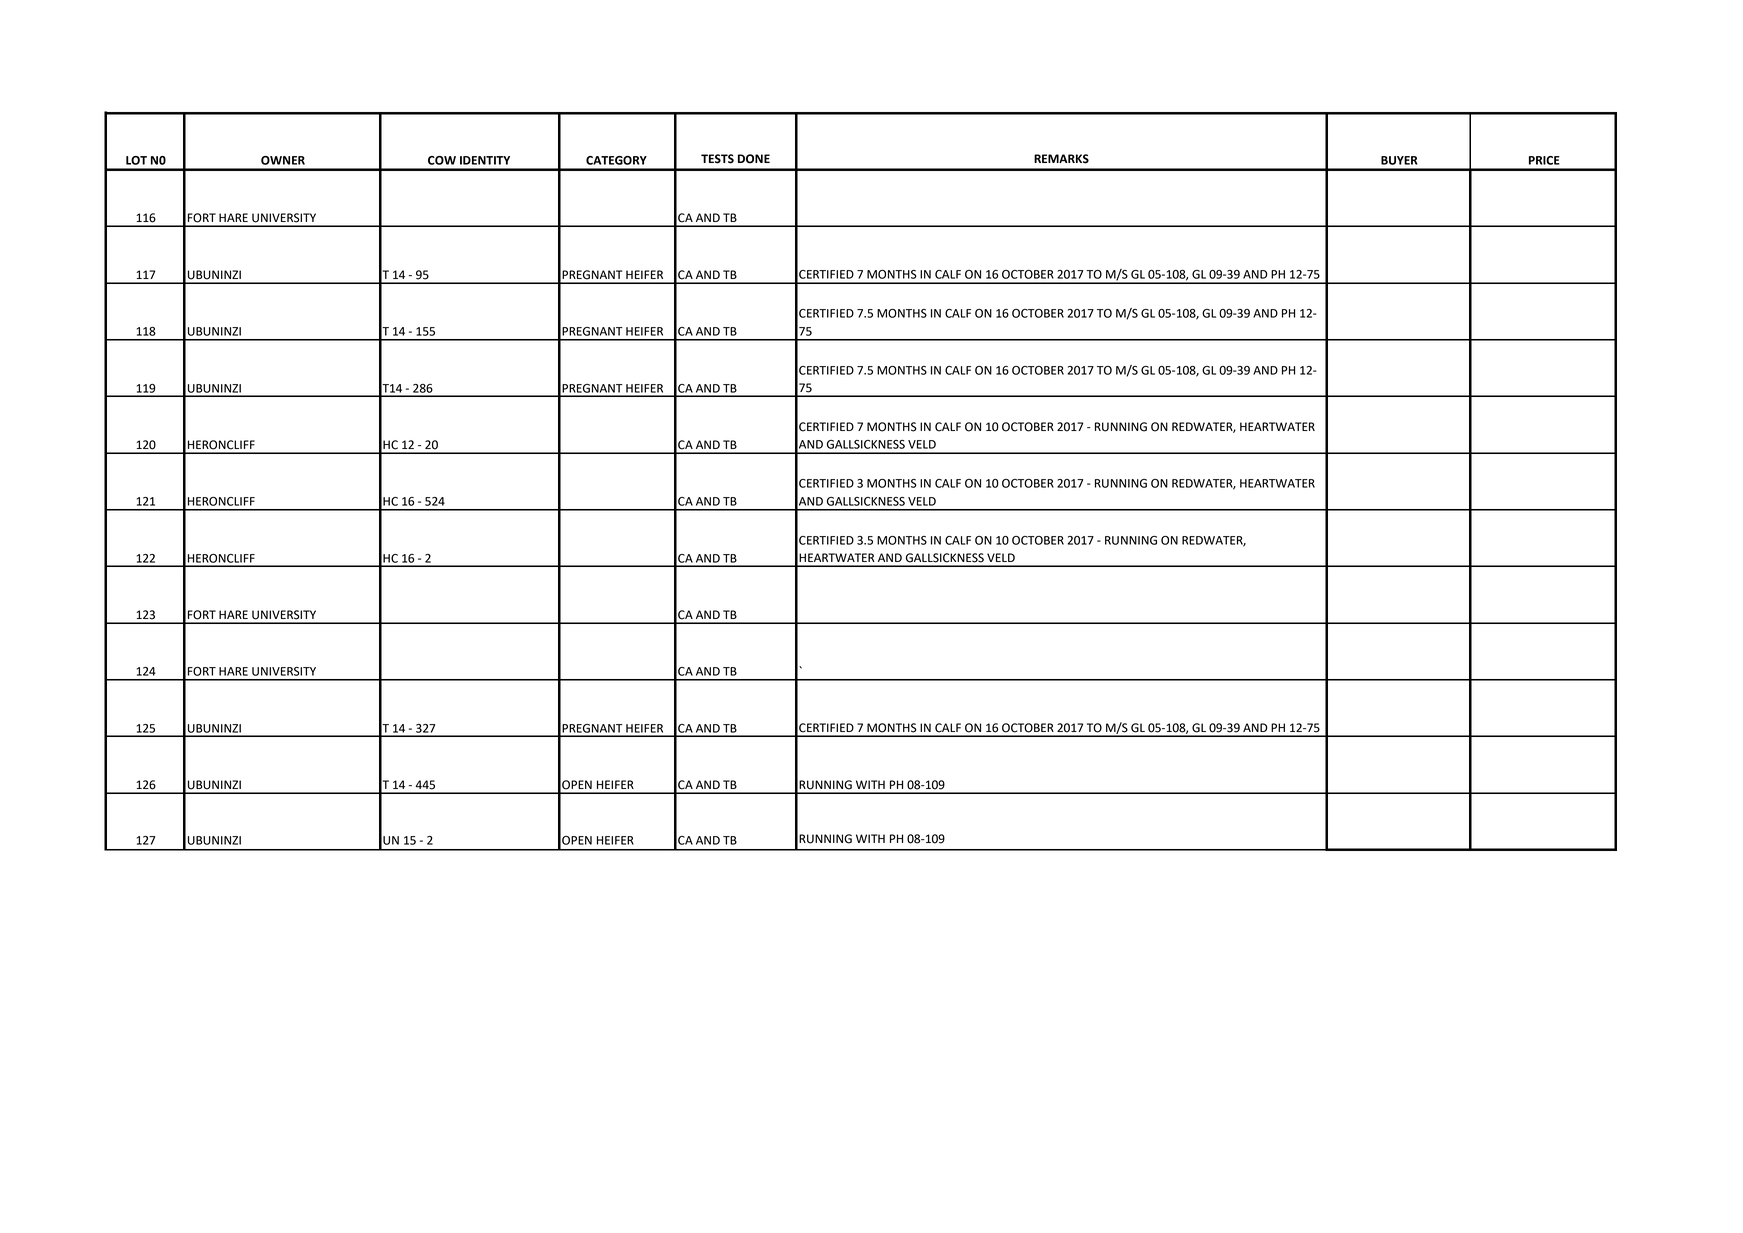 This screenshot has width=1743, height=1233. I want to click on DONE, so click(754, 159).
